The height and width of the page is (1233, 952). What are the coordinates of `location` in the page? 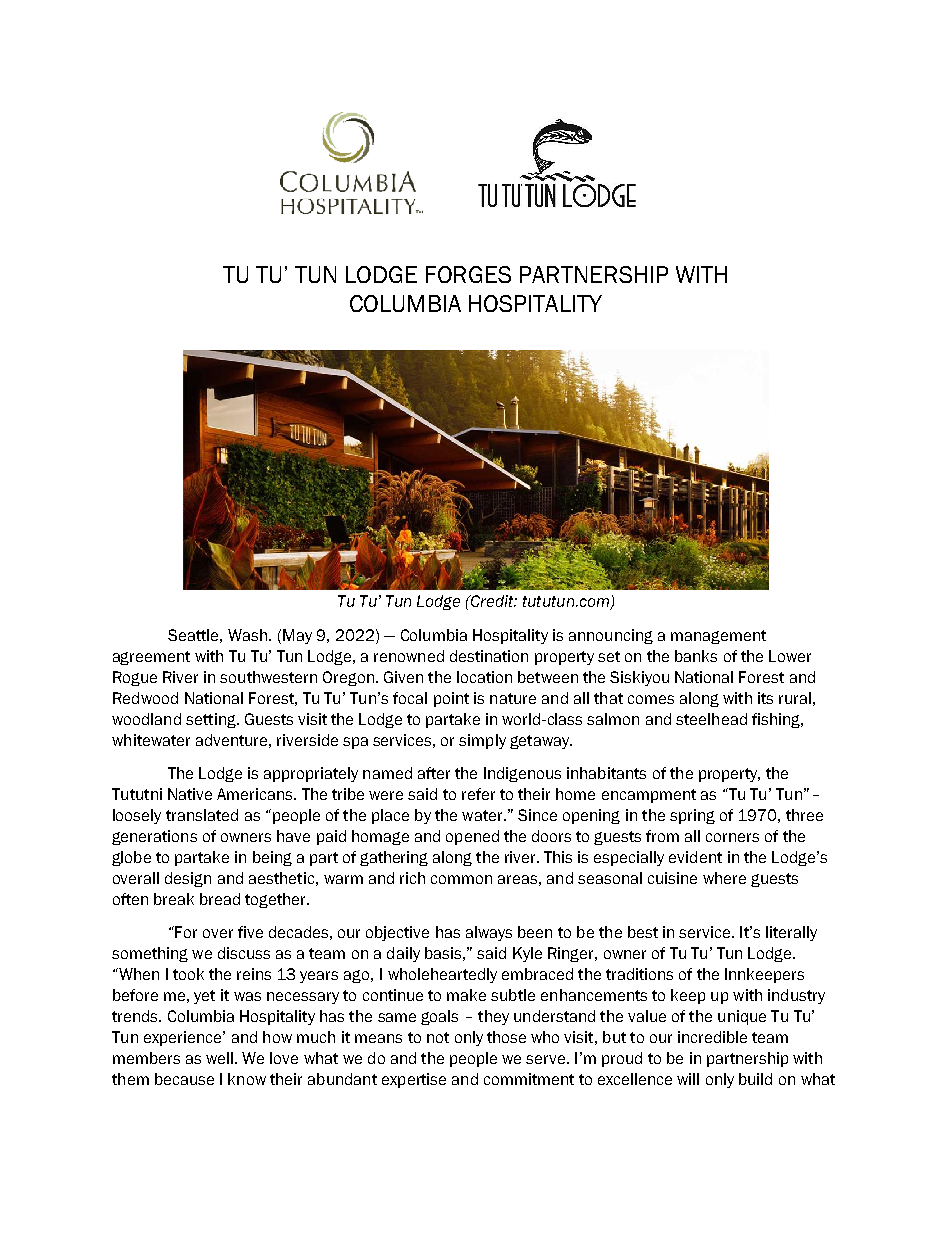 It's located at (484, 677).
